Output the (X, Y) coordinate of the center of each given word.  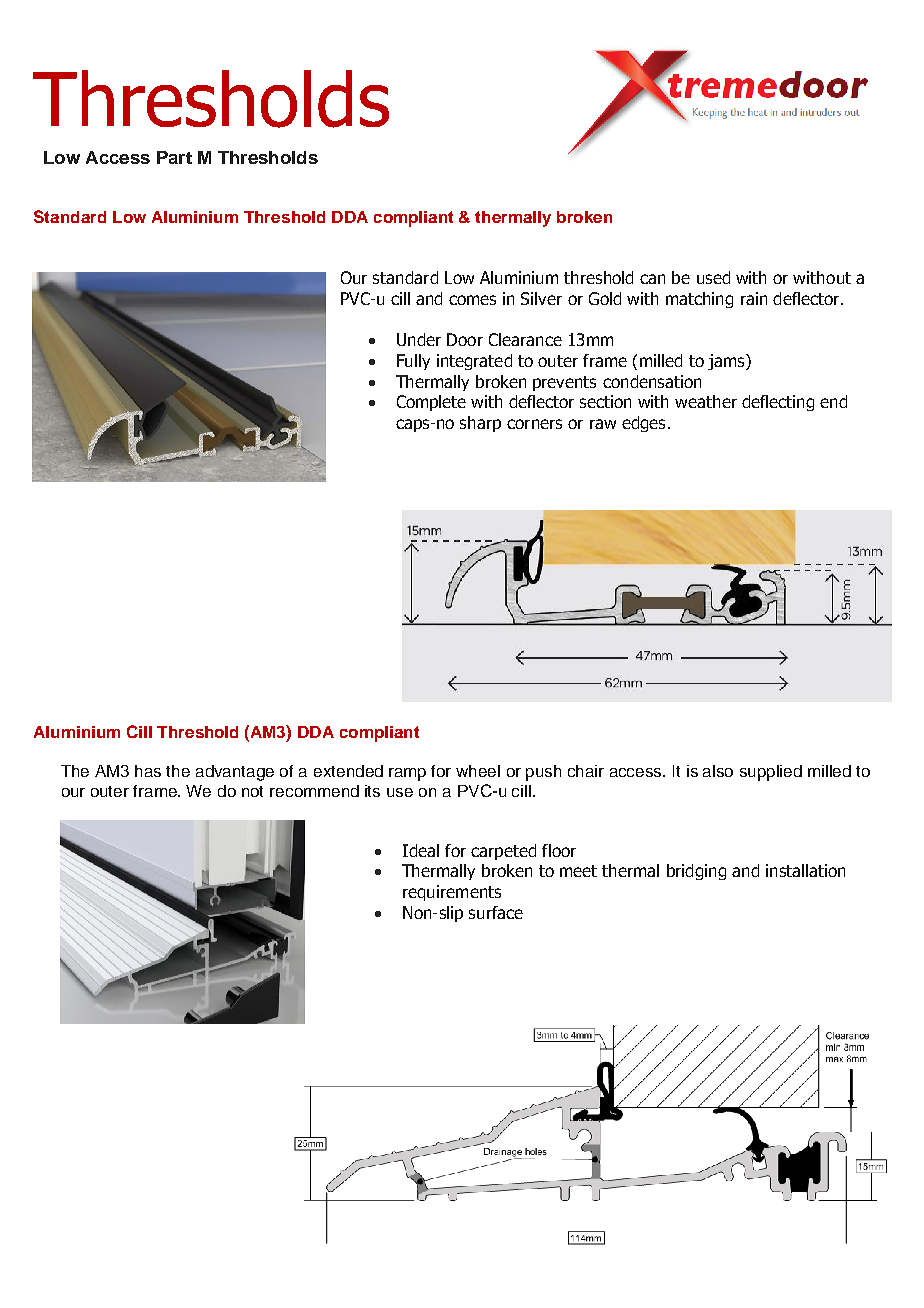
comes (472, 300)
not (252, 791)
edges (645, 424)
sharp (480, 424)
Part (174, 157)
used (713, 277)
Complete (431, 403)
